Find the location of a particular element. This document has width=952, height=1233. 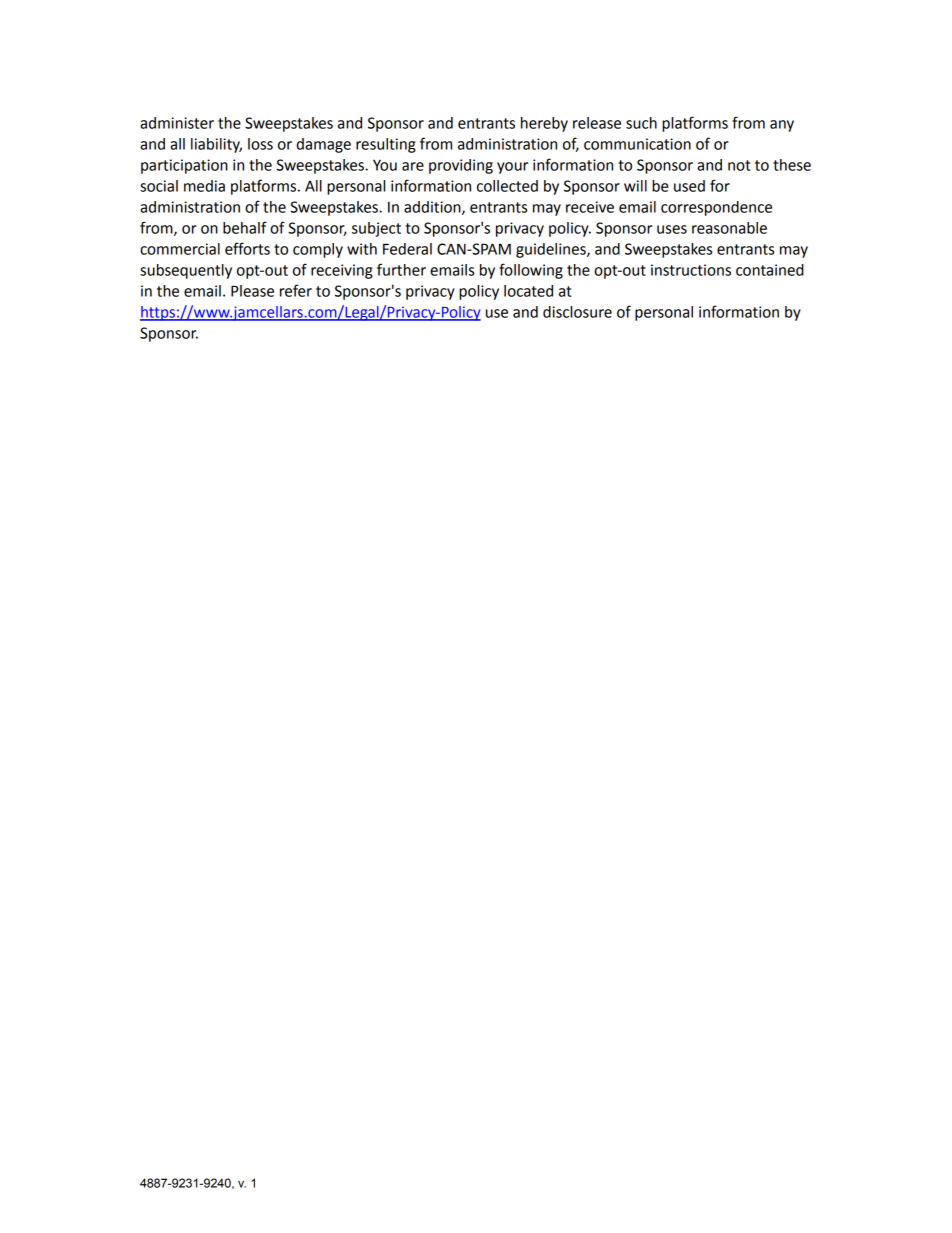

hereby is located at coordinates (544, 124).
